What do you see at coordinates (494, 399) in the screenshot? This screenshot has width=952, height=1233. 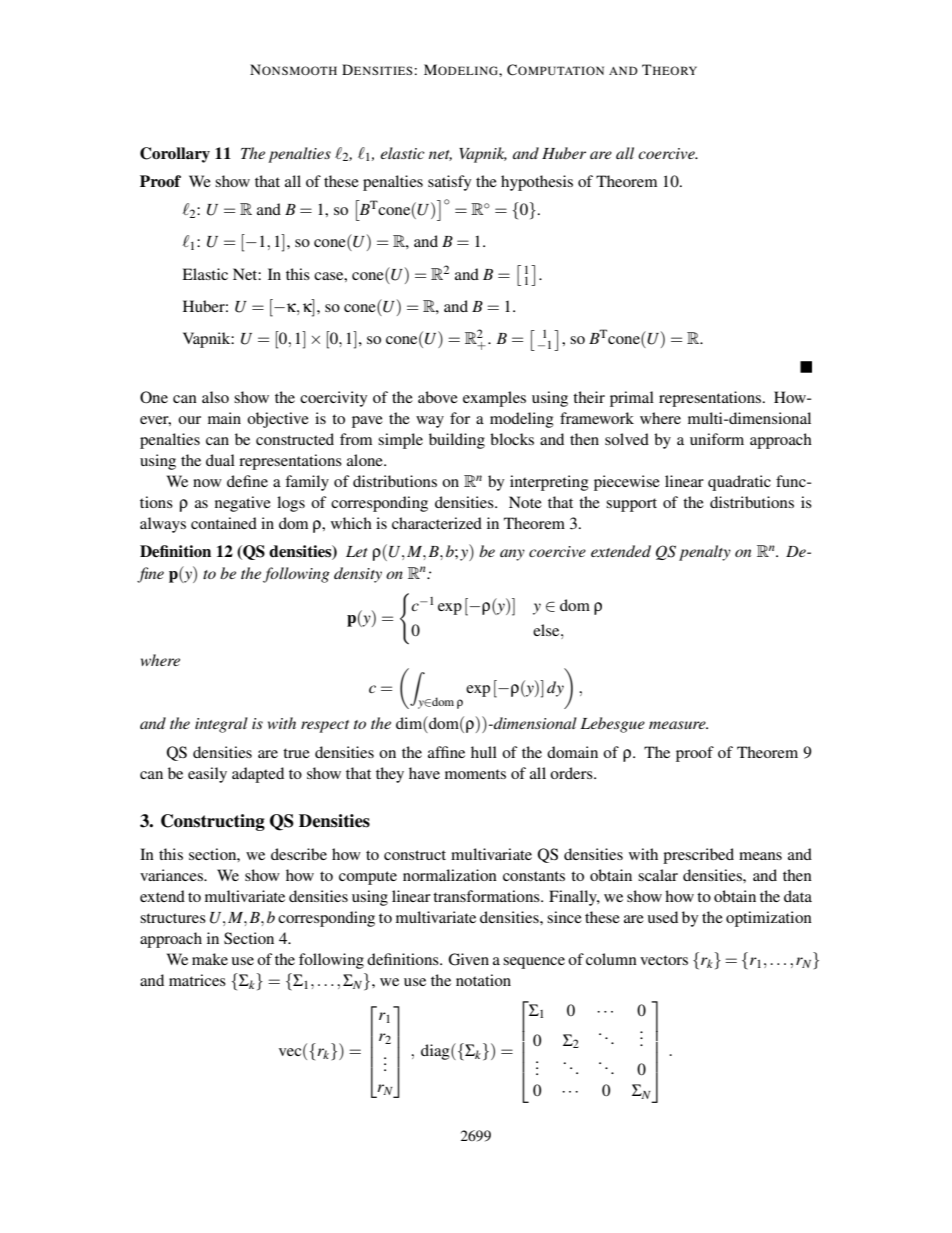 I see `examples` at bounding box center [494, 399].
